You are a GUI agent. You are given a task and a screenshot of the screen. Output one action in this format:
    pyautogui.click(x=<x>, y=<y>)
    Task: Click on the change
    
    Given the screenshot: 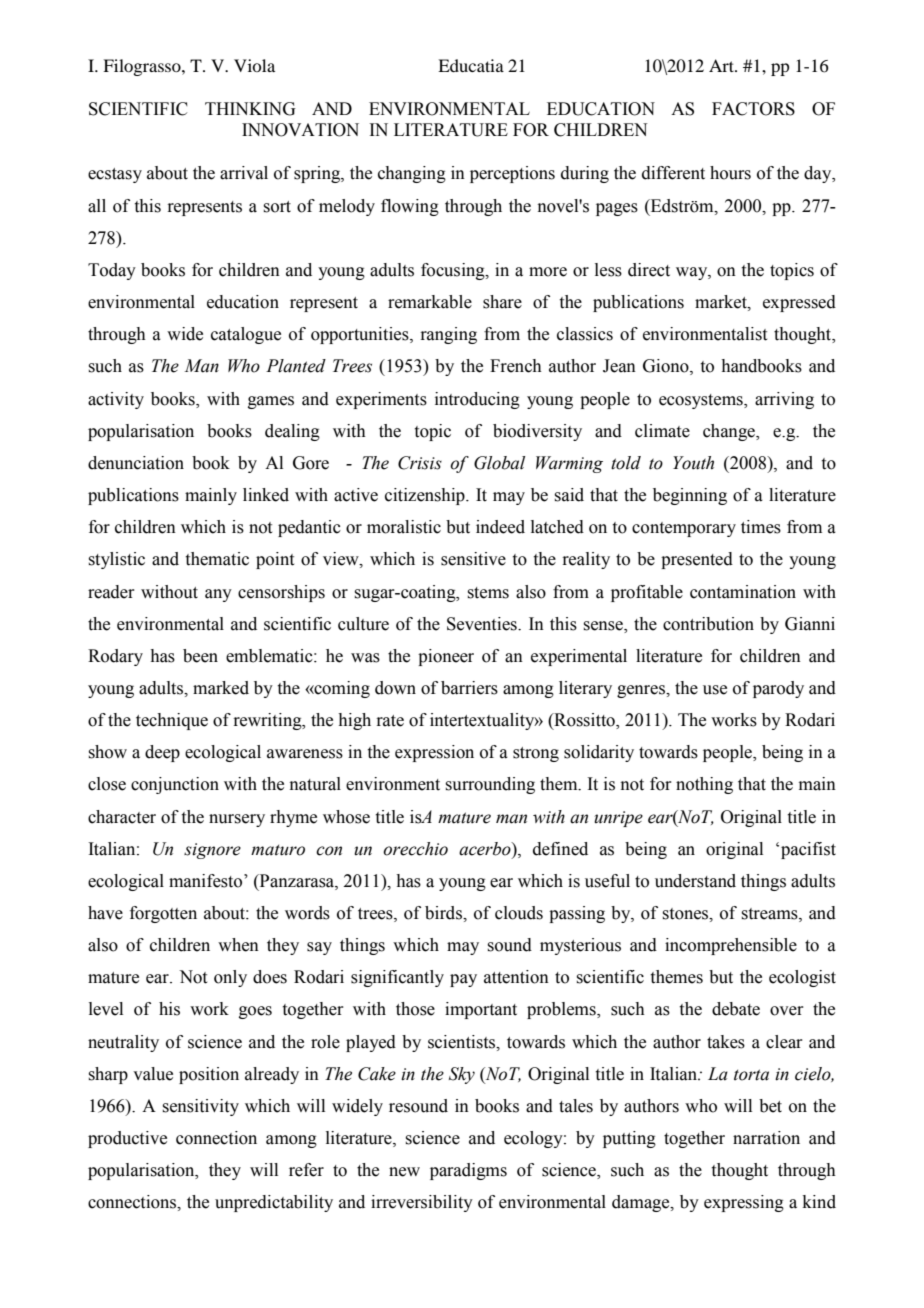 What is the action you would take?
    pyautogui.click(x=730, y=432)
